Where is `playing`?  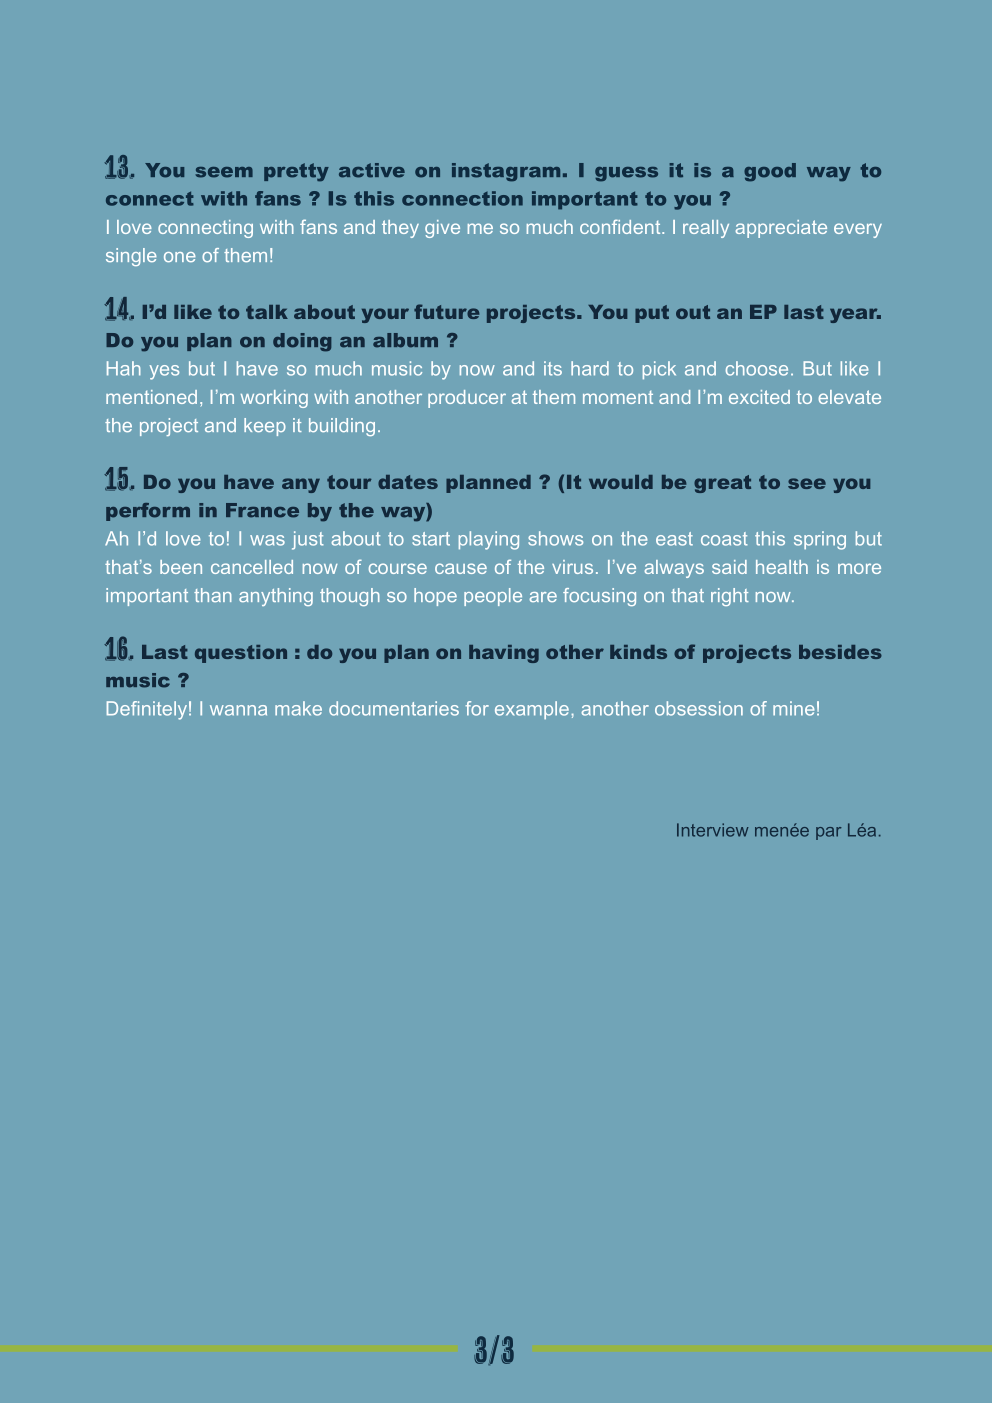 playing is located at coordinates (489, 540).
